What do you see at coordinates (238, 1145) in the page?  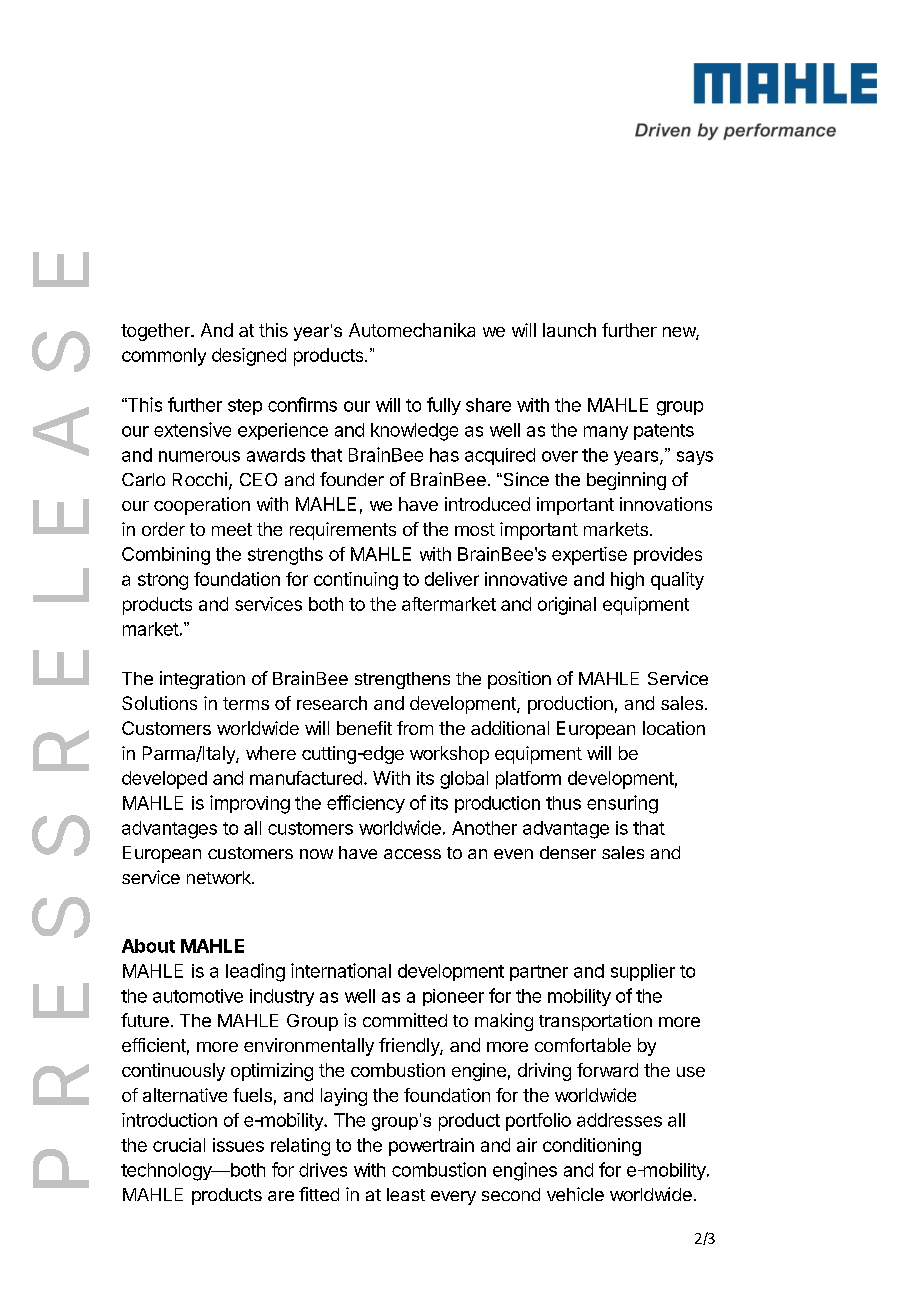 I see `issues` at bounding box center [238, 1145].
